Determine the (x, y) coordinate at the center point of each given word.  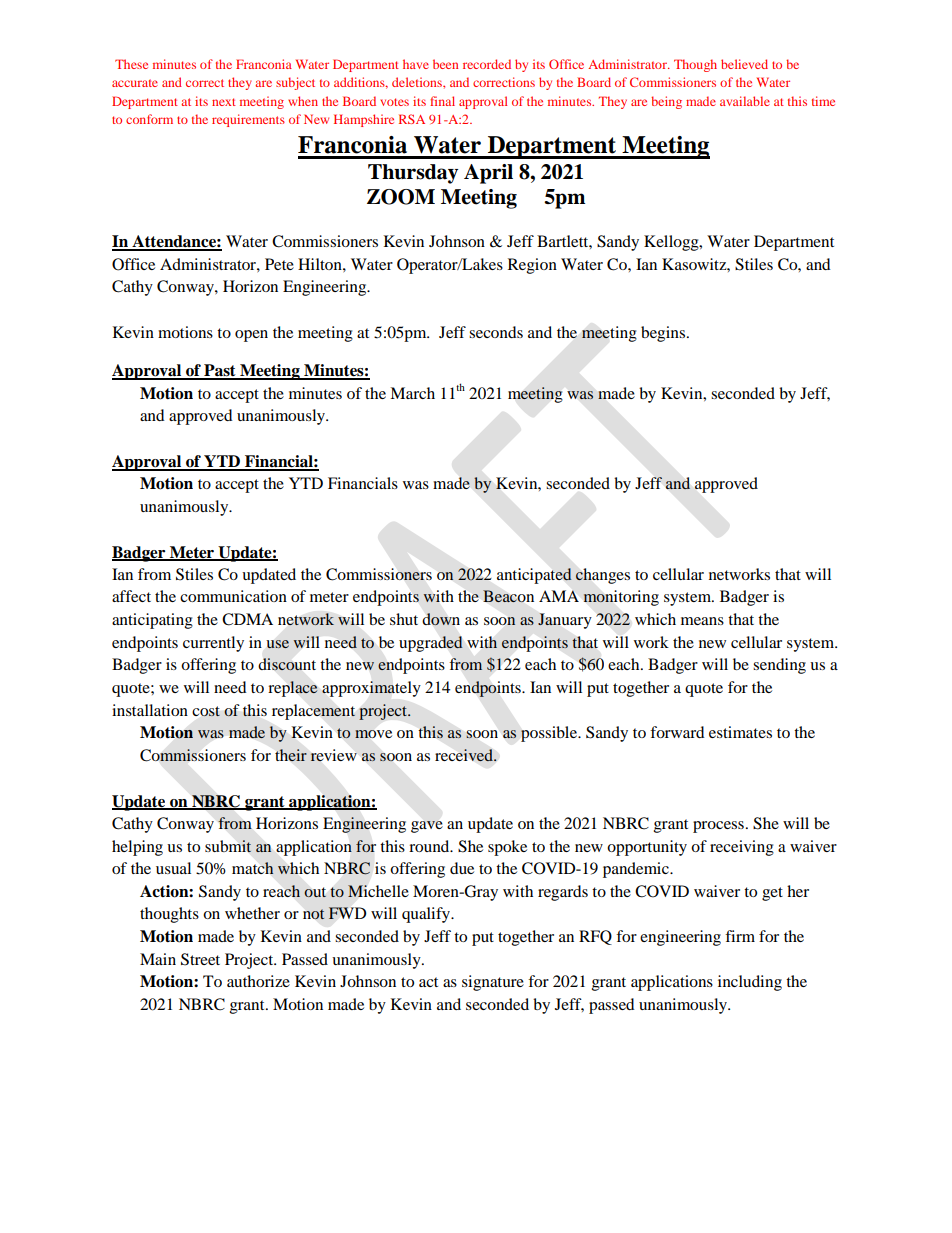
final (442, 101)
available (745, 101)
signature (493, 983)
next (224, 102)
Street (200, 959)
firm (740, 936)
